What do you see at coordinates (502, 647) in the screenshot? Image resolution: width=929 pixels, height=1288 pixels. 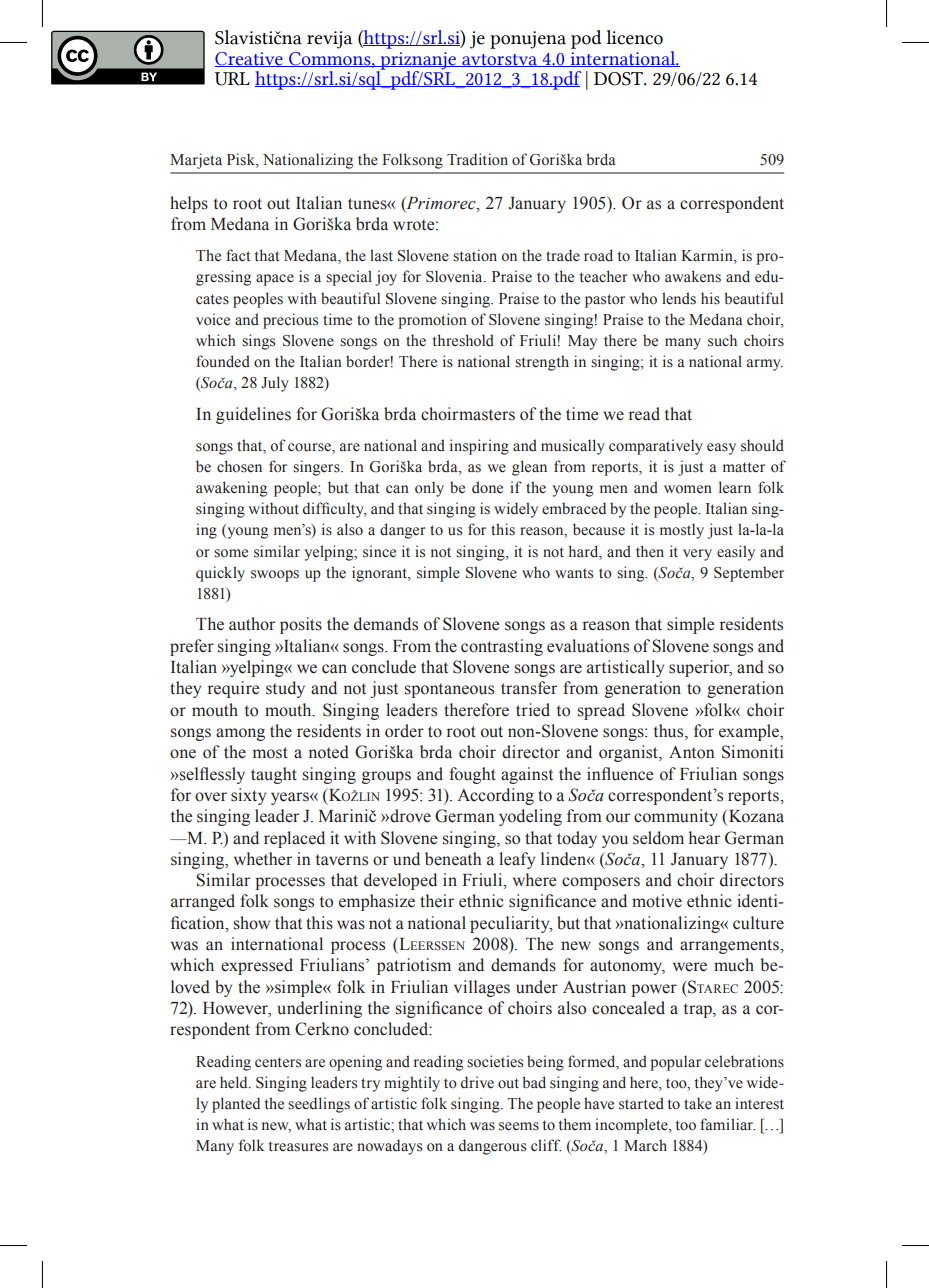 I see `contrasting` at bounding box center [502, 647].
